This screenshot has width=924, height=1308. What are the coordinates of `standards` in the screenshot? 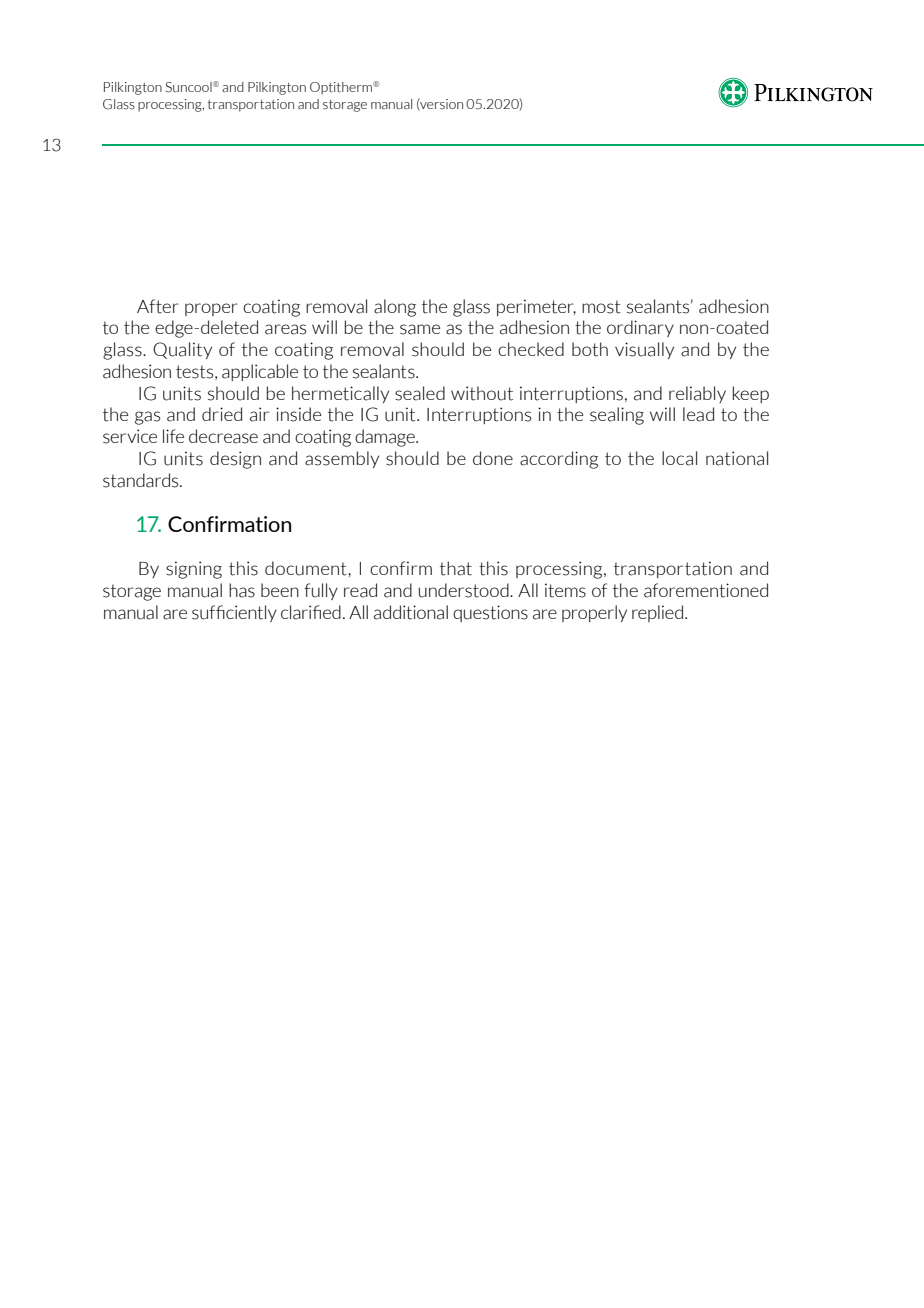 It's located at (142, 480).
